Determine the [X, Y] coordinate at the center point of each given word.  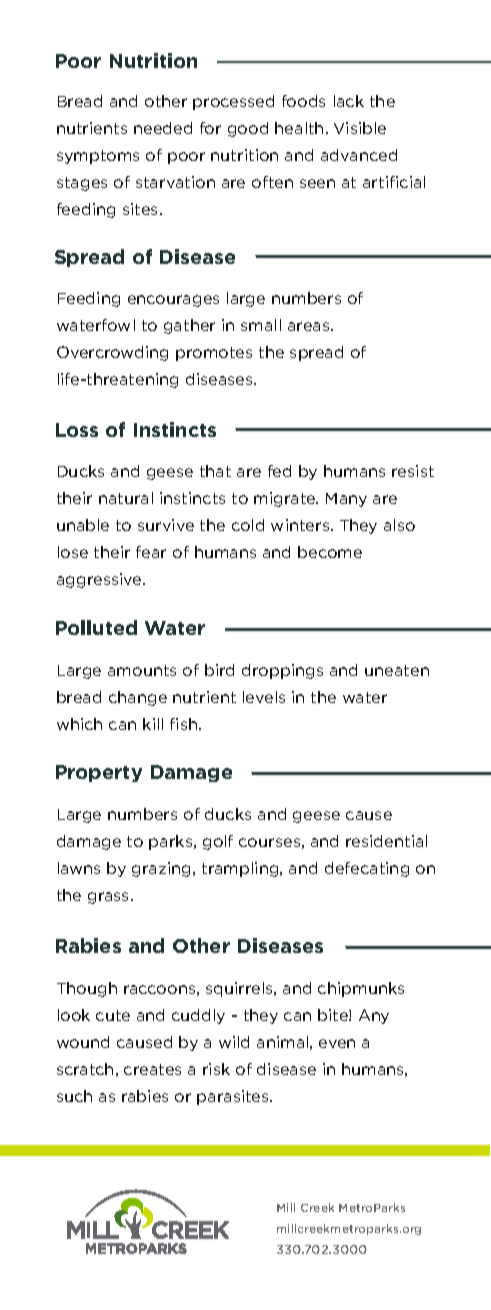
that [215, 471]
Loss [77, 430]
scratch [85, 1069]
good [248, 129]
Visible [360, 128]
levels [264, 697]
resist [413, 471]
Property [99, 773]
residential [386, 841]
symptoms [98, 157]
